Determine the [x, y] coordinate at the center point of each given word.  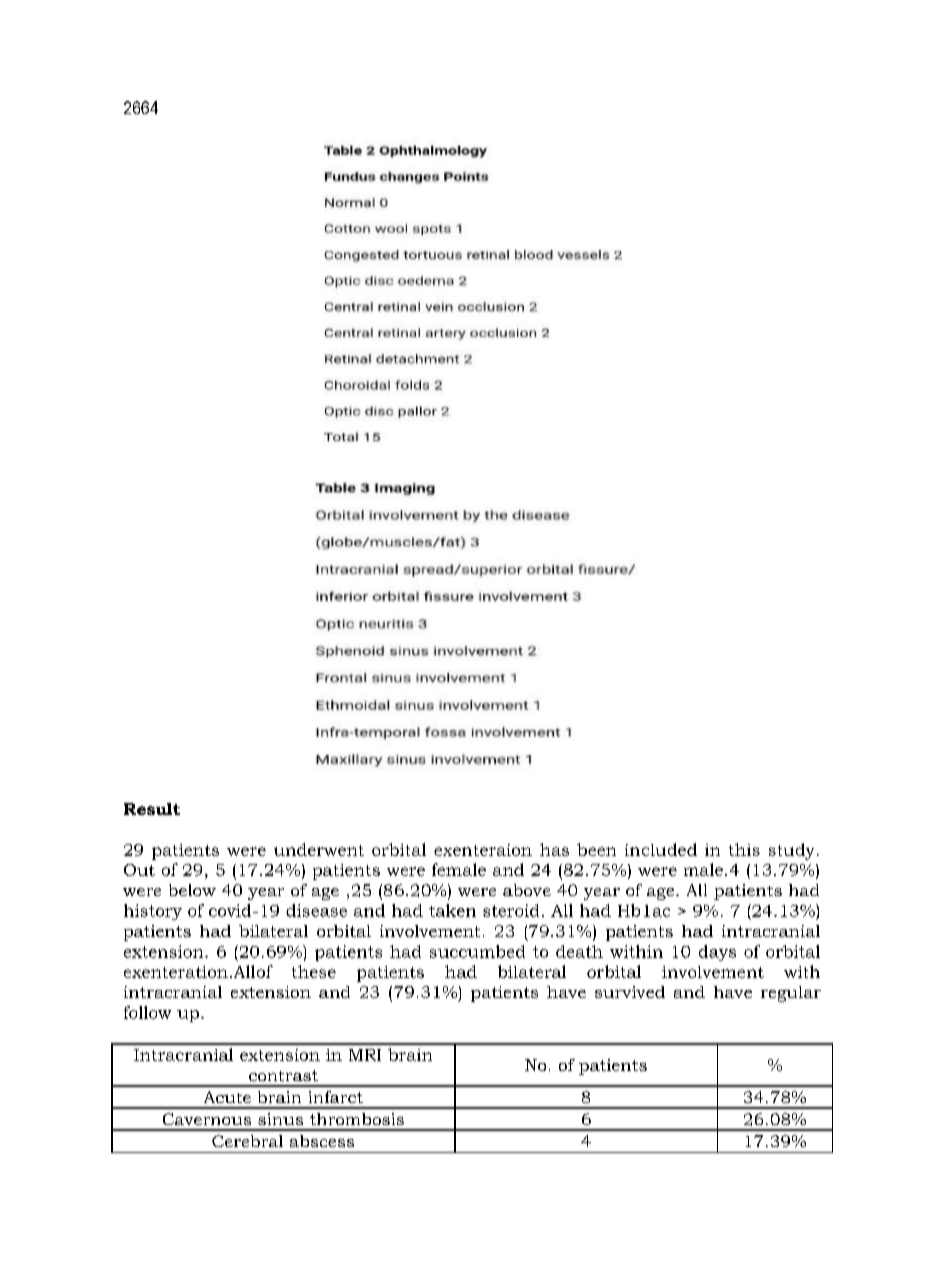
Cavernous [207, 1119]
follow [147, 1012]
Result [152, 809]
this [744, 849]
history [153, 912]
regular [791, 994]
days [717, 953]
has [554, 849]
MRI [365, 1055]
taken [452, 910]
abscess [322, 1141]
